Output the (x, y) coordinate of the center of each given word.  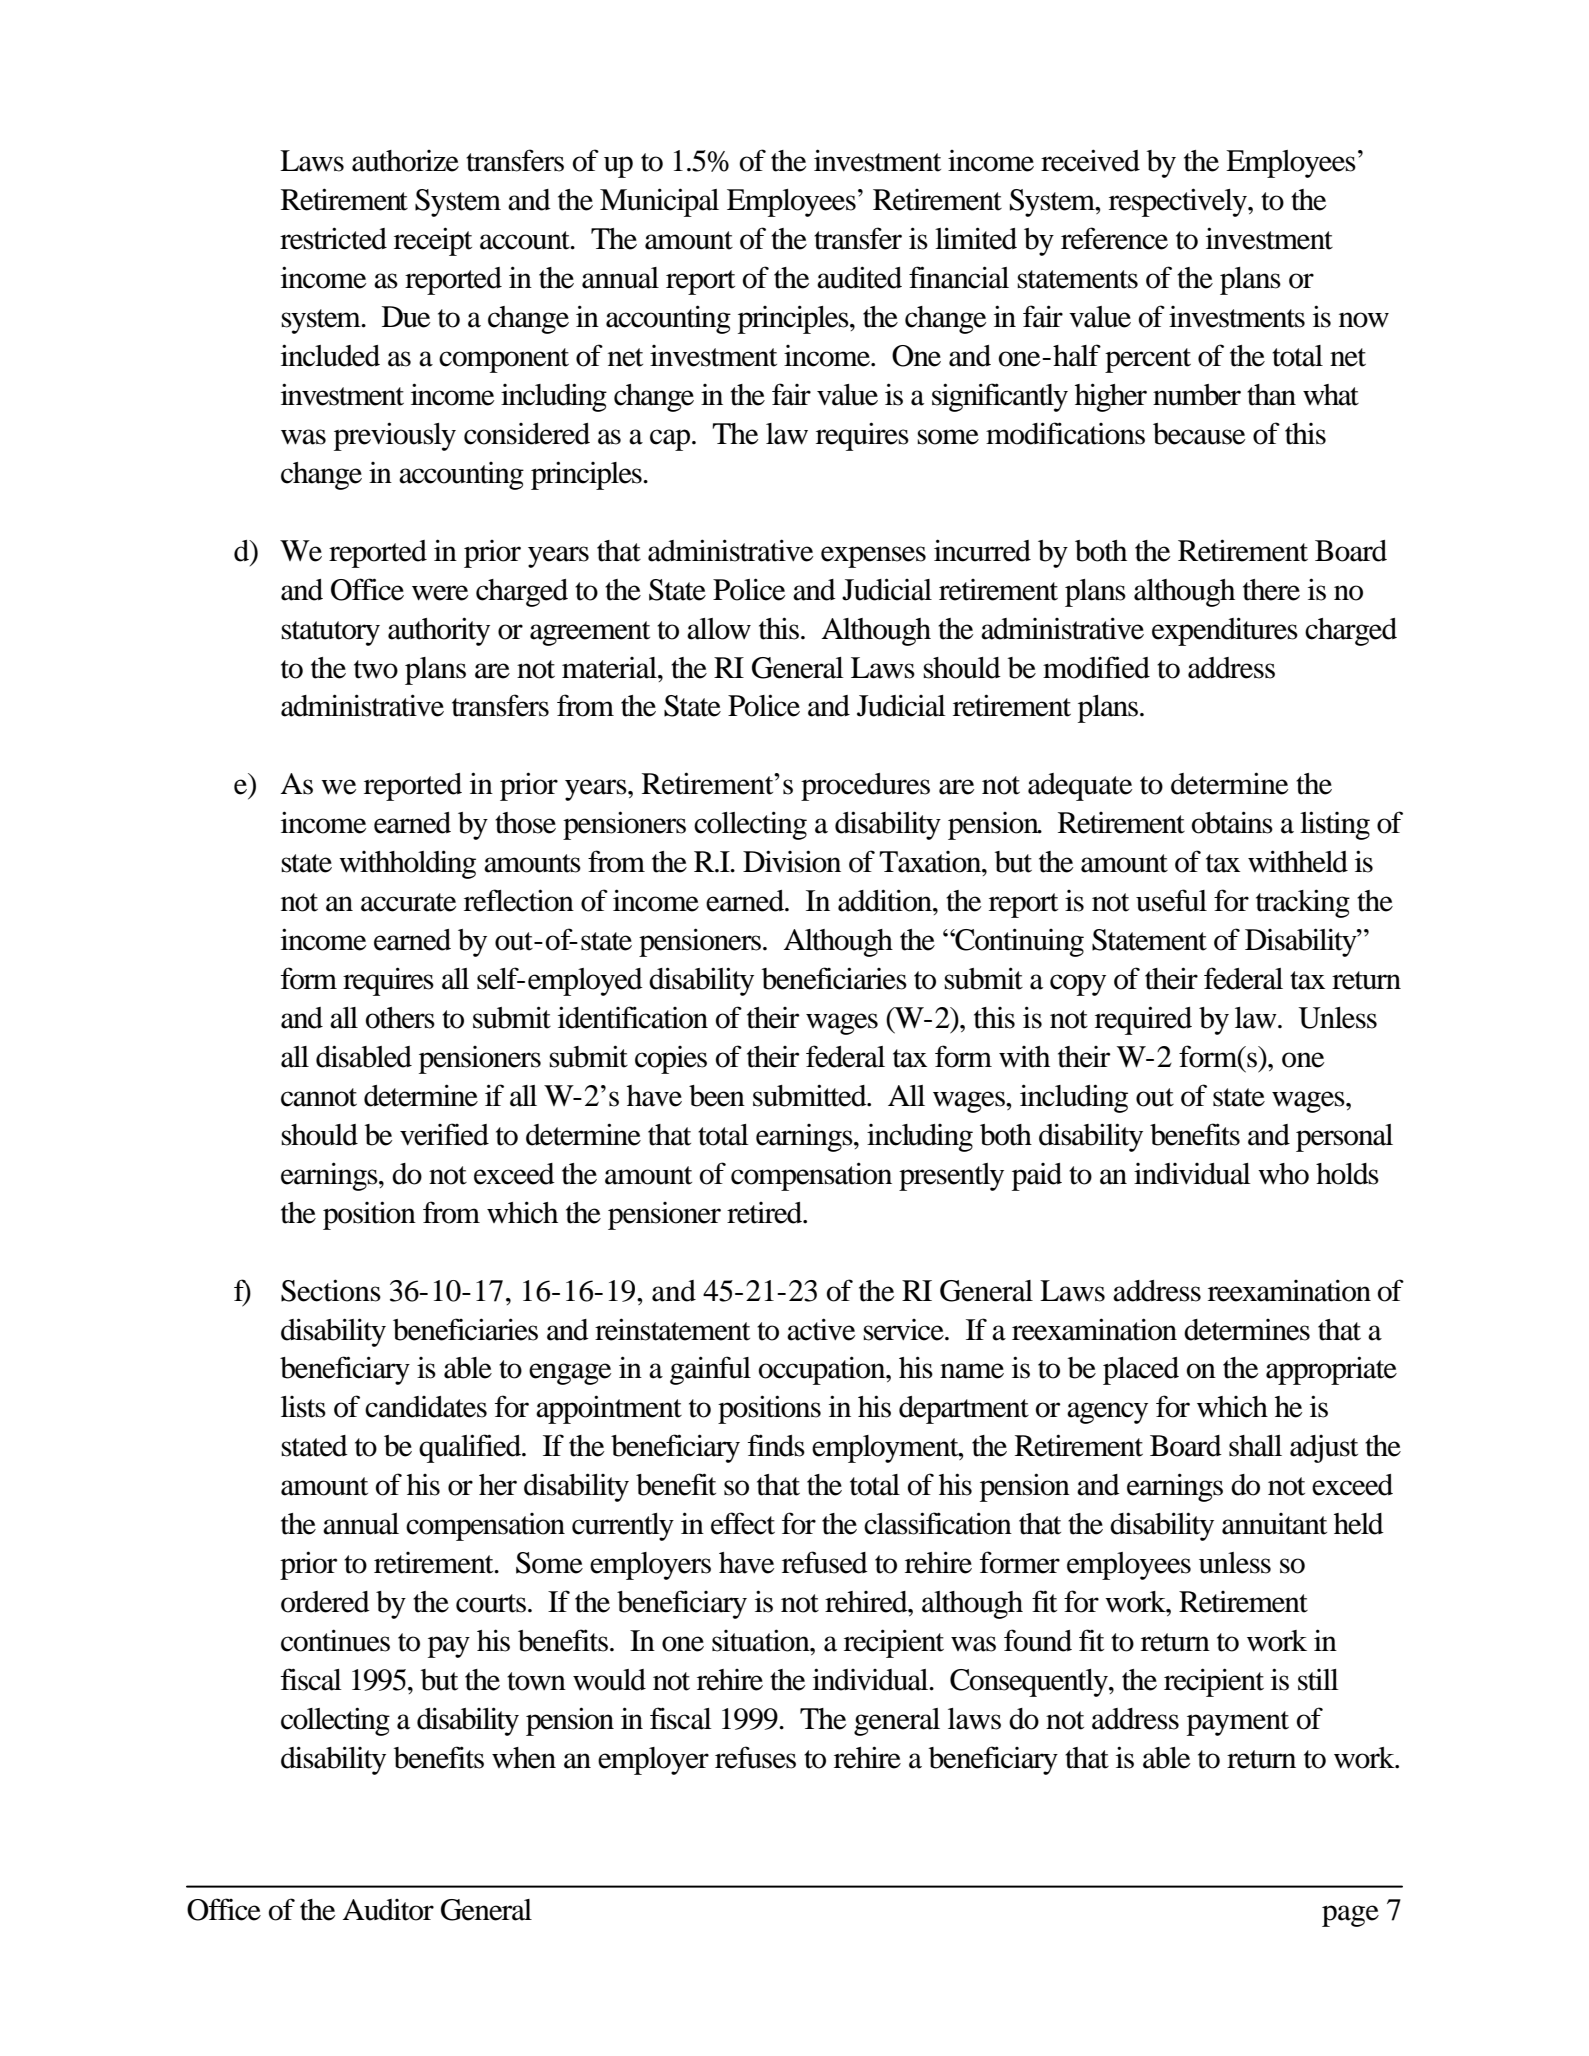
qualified (471, 1448)
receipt (433, 241)
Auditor (388, 1910)
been (717, 1096)
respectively (1179, 202)
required (1143, 1020)
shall (1255, 1446)
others (400, 1018)
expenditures (1225, 631)
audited (859, 277)
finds (776, 1445)
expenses (873, 557)
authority (439, 631)
